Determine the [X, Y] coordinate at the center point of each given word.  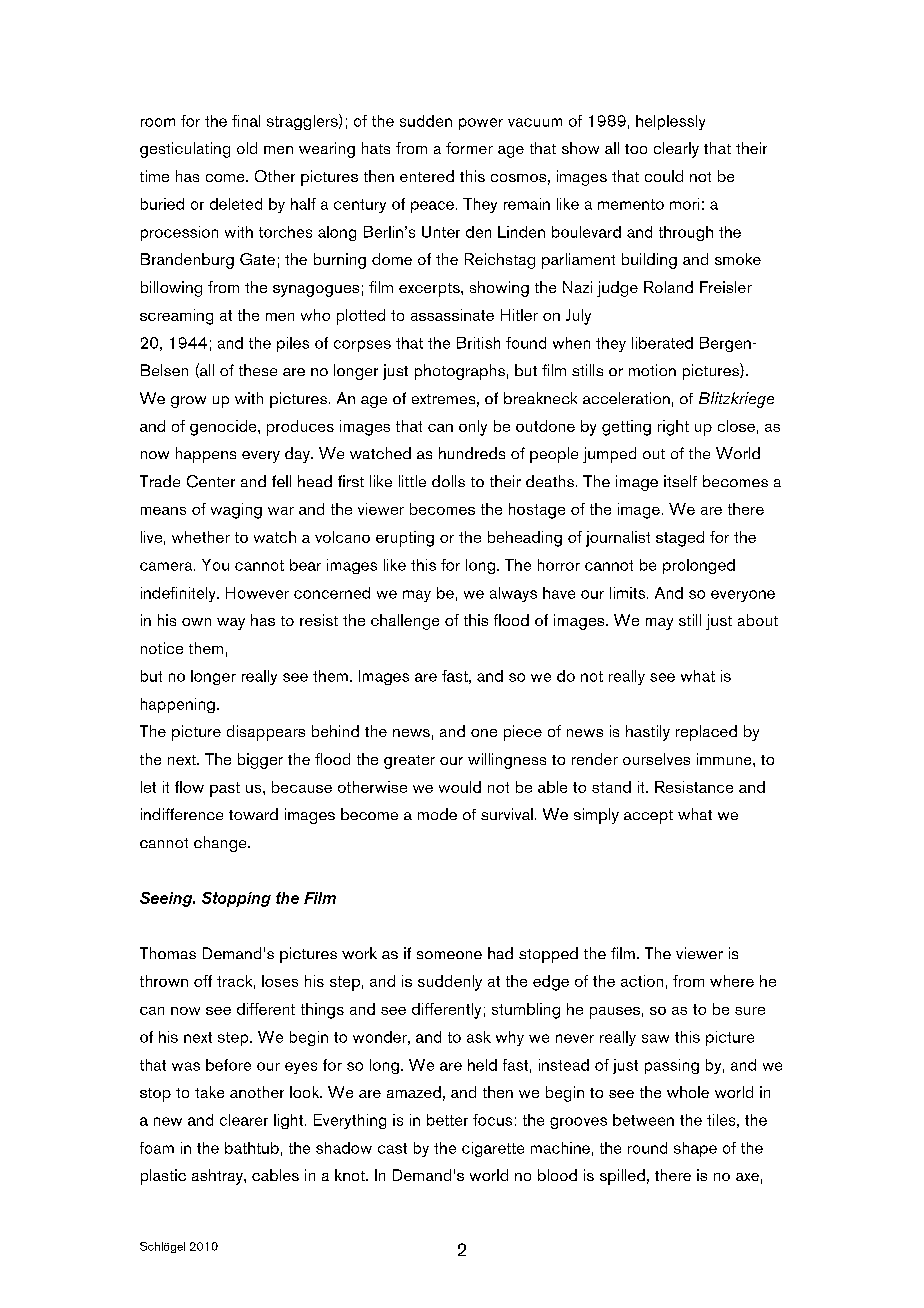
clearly [676, 150]
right [673, 428]
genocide [224, 428]
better [447, 1120]
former [469, 148]
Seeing [167, 899]
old [247, 148]
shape [695, 1149]
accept [648, 817]
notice [162, 648]
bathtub [252, 1148]
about [758, 620]
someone [449, 955]
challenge [405, 622]
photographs [460, 372]
